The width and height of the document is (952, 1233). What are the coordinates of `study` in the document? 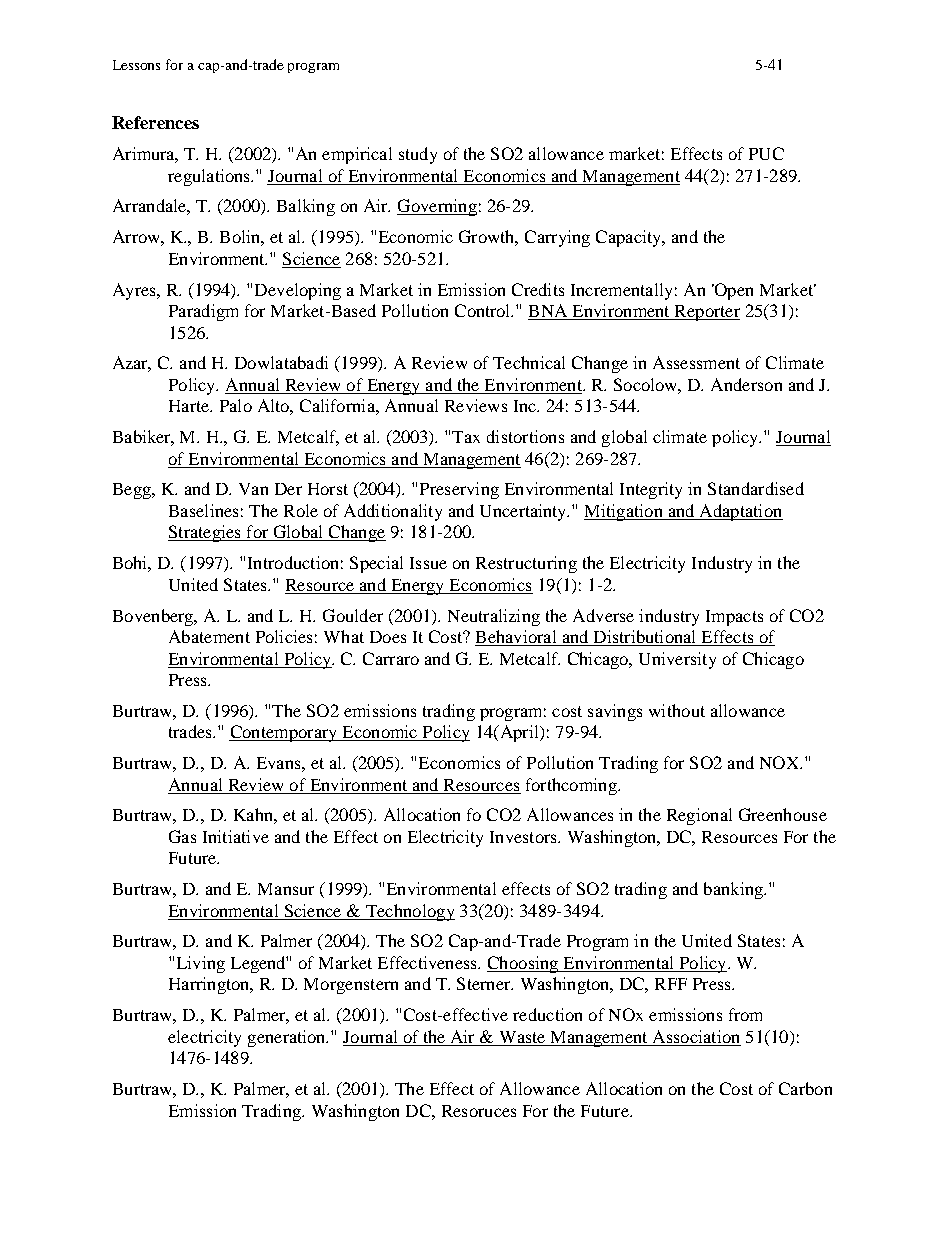 It's located at (418, 155).
